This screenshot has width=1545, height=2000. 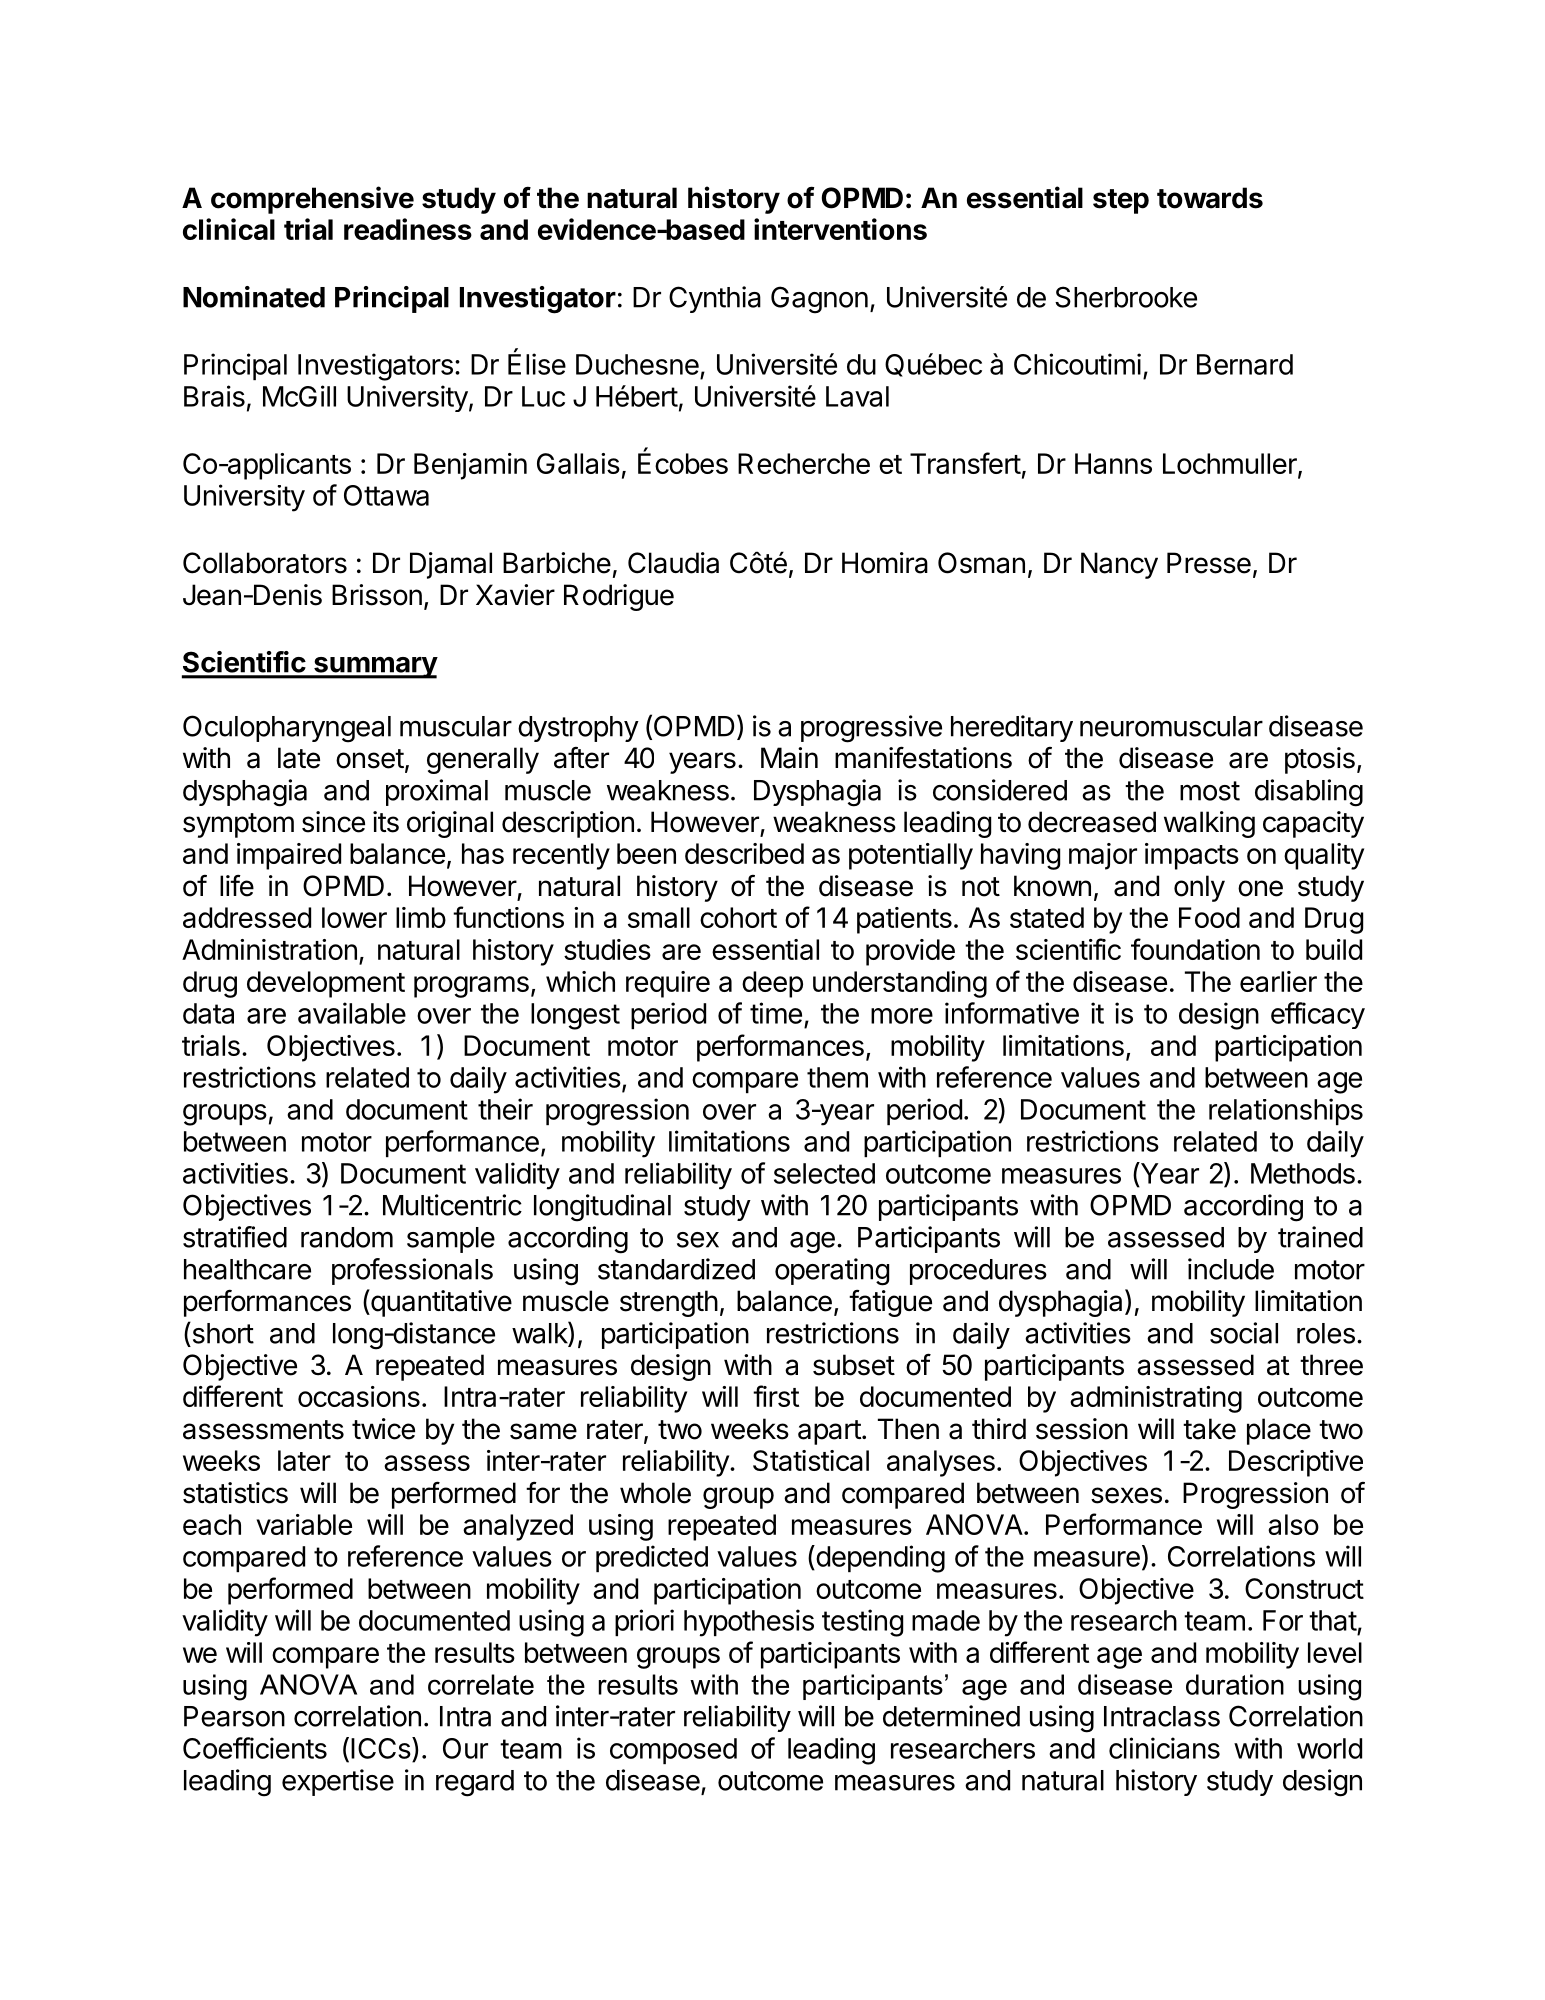 I want to click on readiness, so click(x=408, y=229).
